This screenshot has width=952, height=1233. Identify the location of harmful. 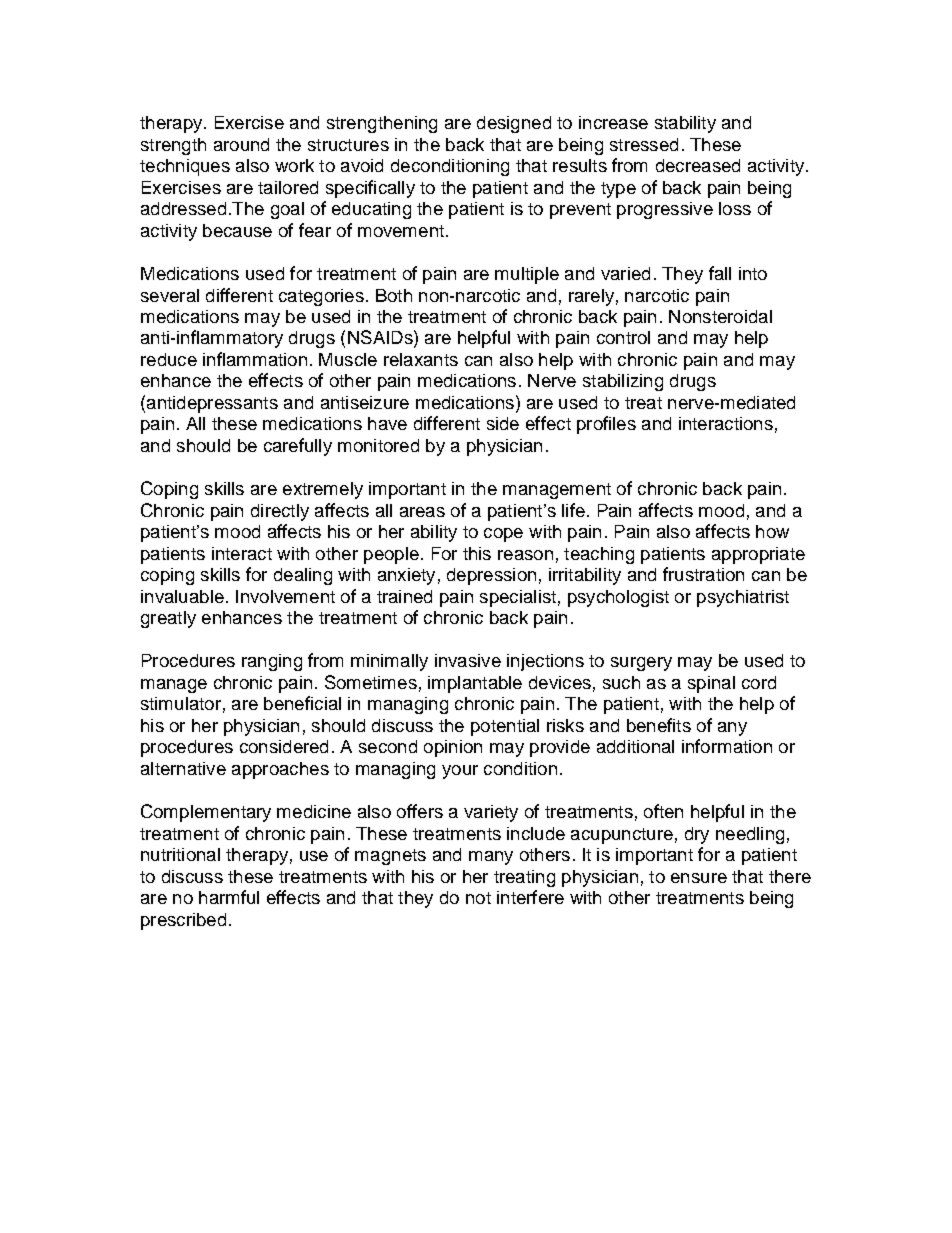
(229, 897).
